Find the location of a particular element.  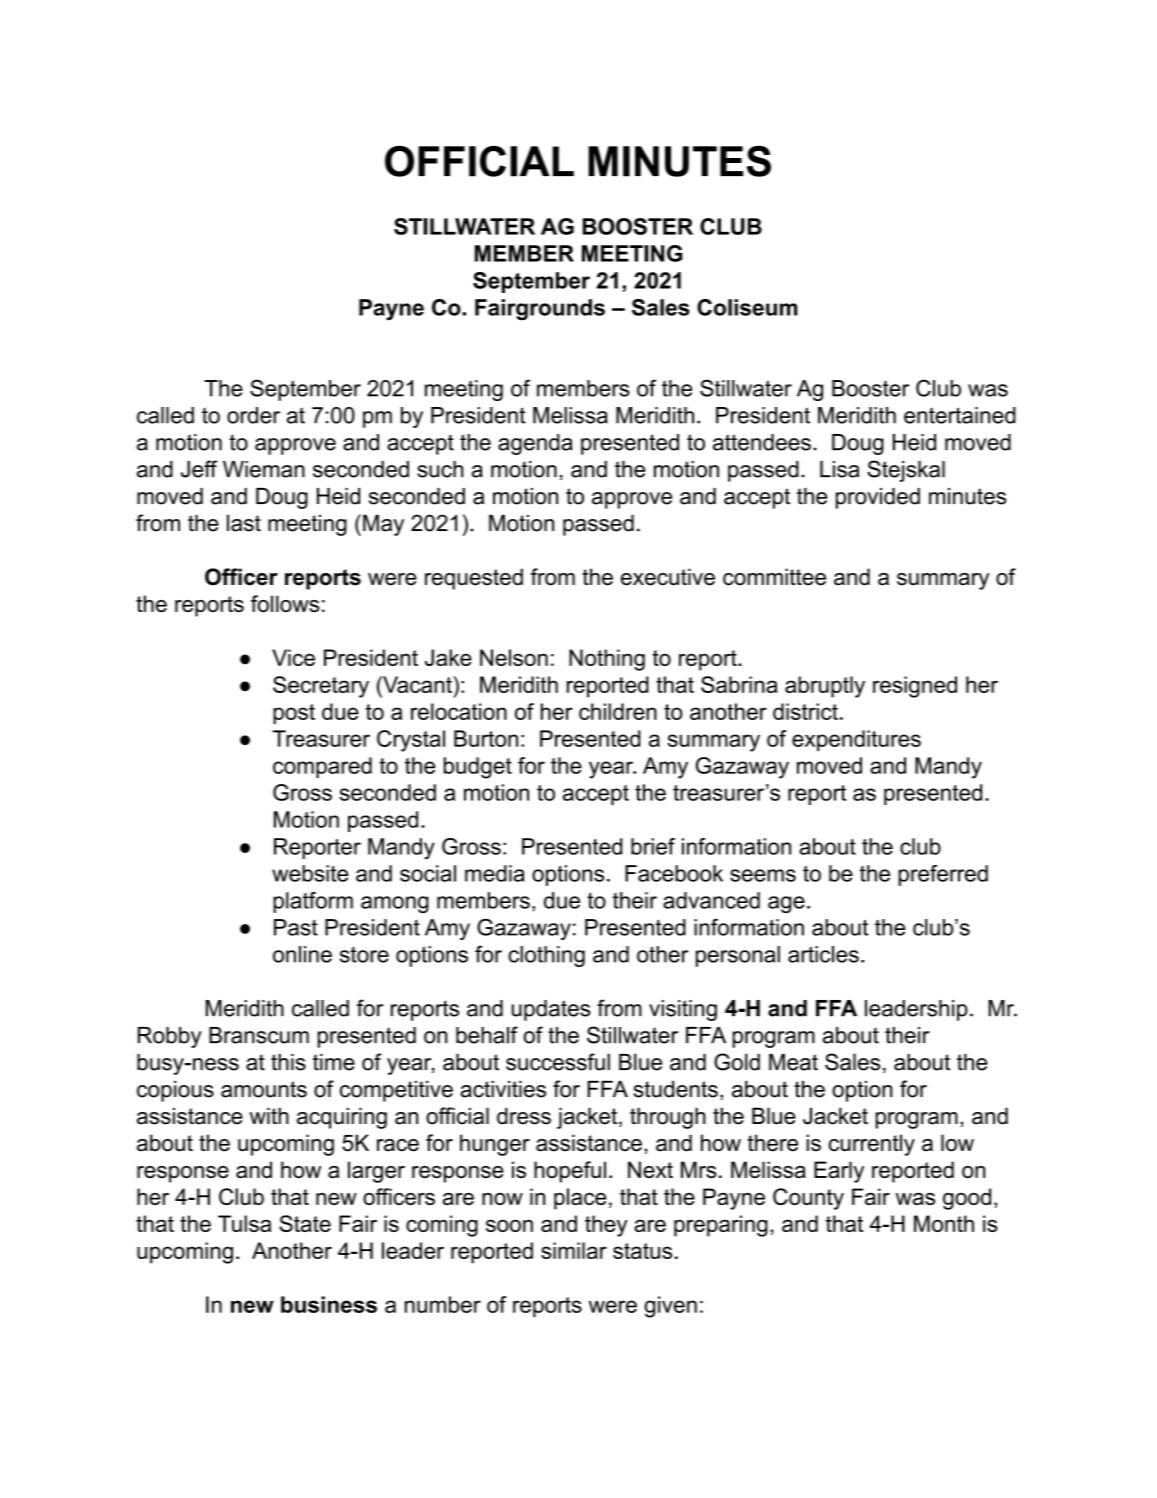

Coliseum is located at coordinates (747, 307).
